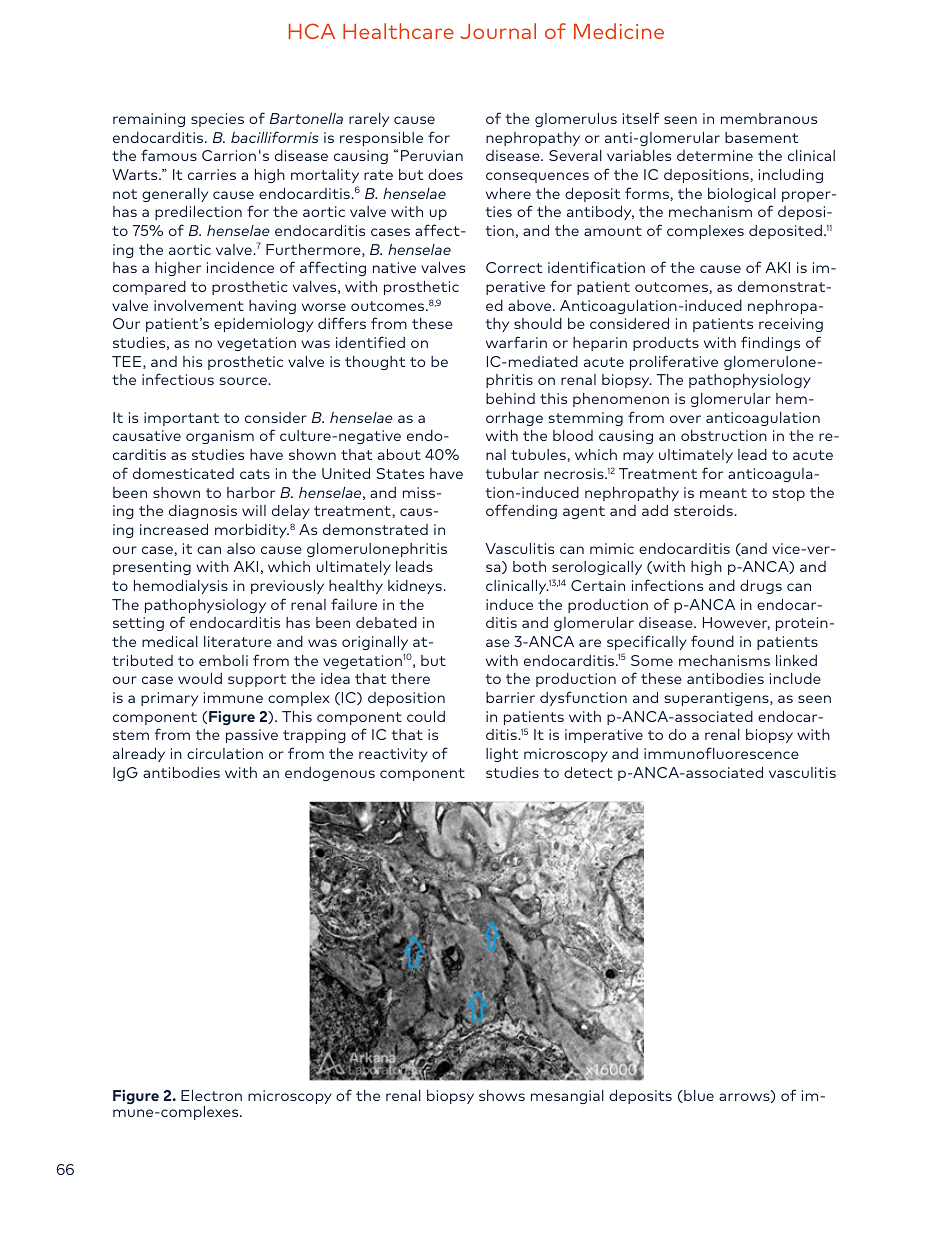 Image resolution: width=952 pixels, height=1233 pixels. Describe the element at coordinates (181, 587) in the document. I see `hemodialysis` at that location.
